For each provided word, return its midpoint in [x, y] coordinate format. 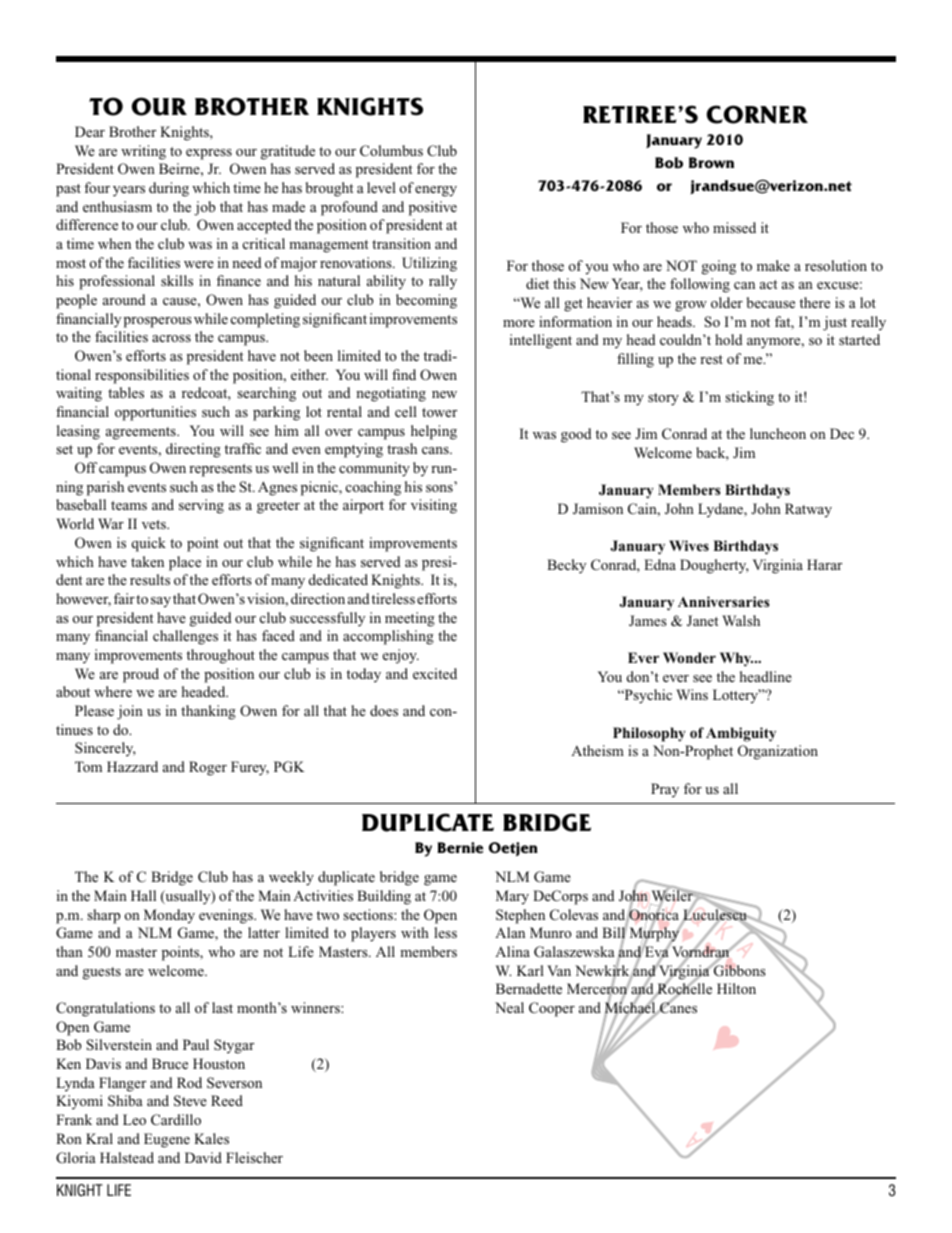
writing [143, 152]
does [384, 710]
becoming [426, 301]
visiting [434, 506]
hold [728, 339]
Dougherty [714, 566]
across [171, 338]
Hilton [736, 988]
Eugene [167, 1140]
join [130, 712]
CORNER [757, 114]
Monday [169, 916]
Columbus [391, 150]
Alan [510, 932]
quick [149, 544]
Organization [778, 752]
